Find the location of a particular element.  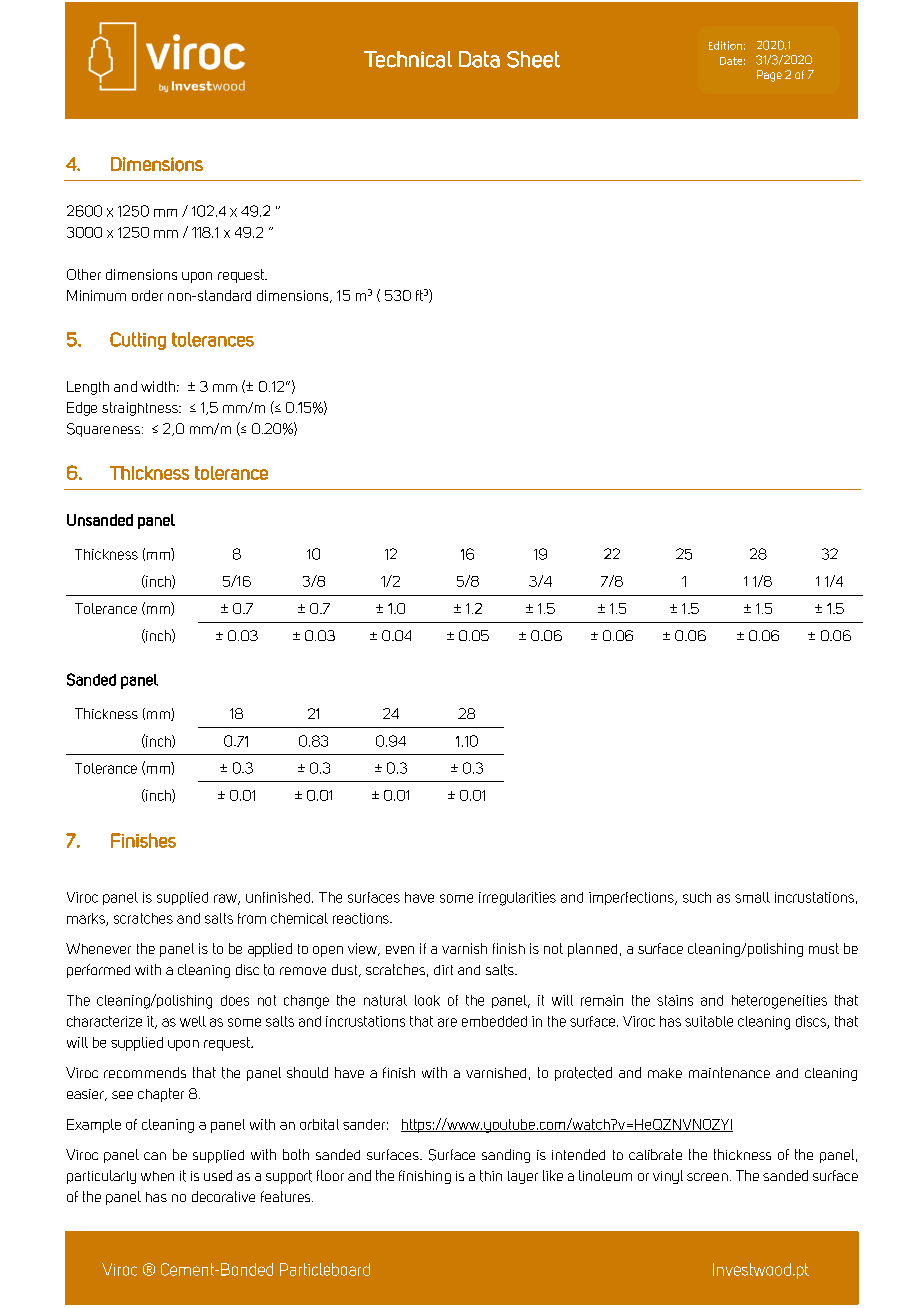

raw is located at coordinates (226, 899).
